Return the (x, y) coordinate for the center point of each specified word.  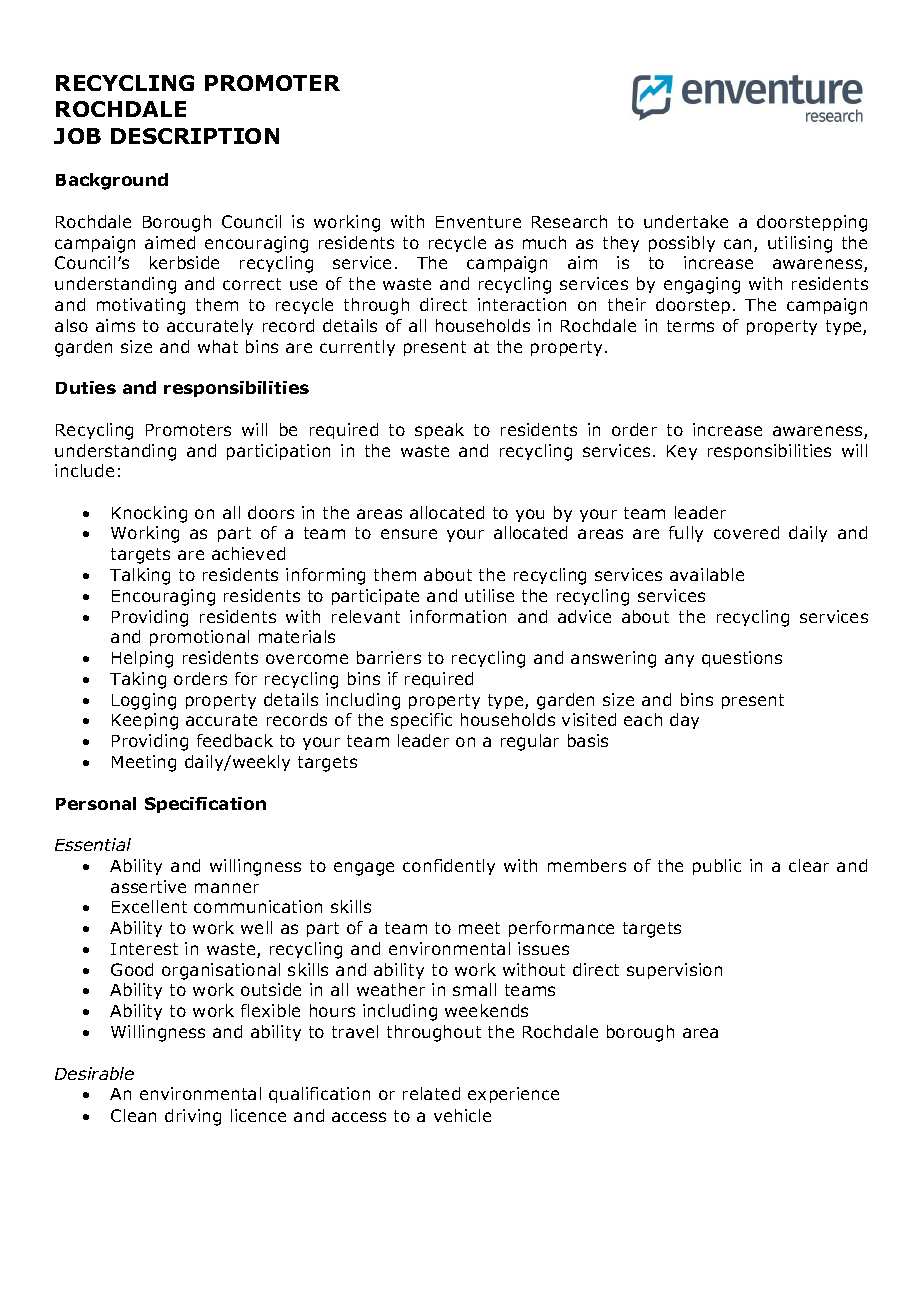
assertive (148, 886)
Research (569, 221)
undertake (686, 221)
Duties (86, 387)
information (458, 616)
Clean (133, 1115)
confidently (449, 867)
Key (682, 452)
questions (742, 659)
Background (112, 181)
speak (439, 431)
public (717, 867)
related (431, 1093)
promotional (199, 638)
